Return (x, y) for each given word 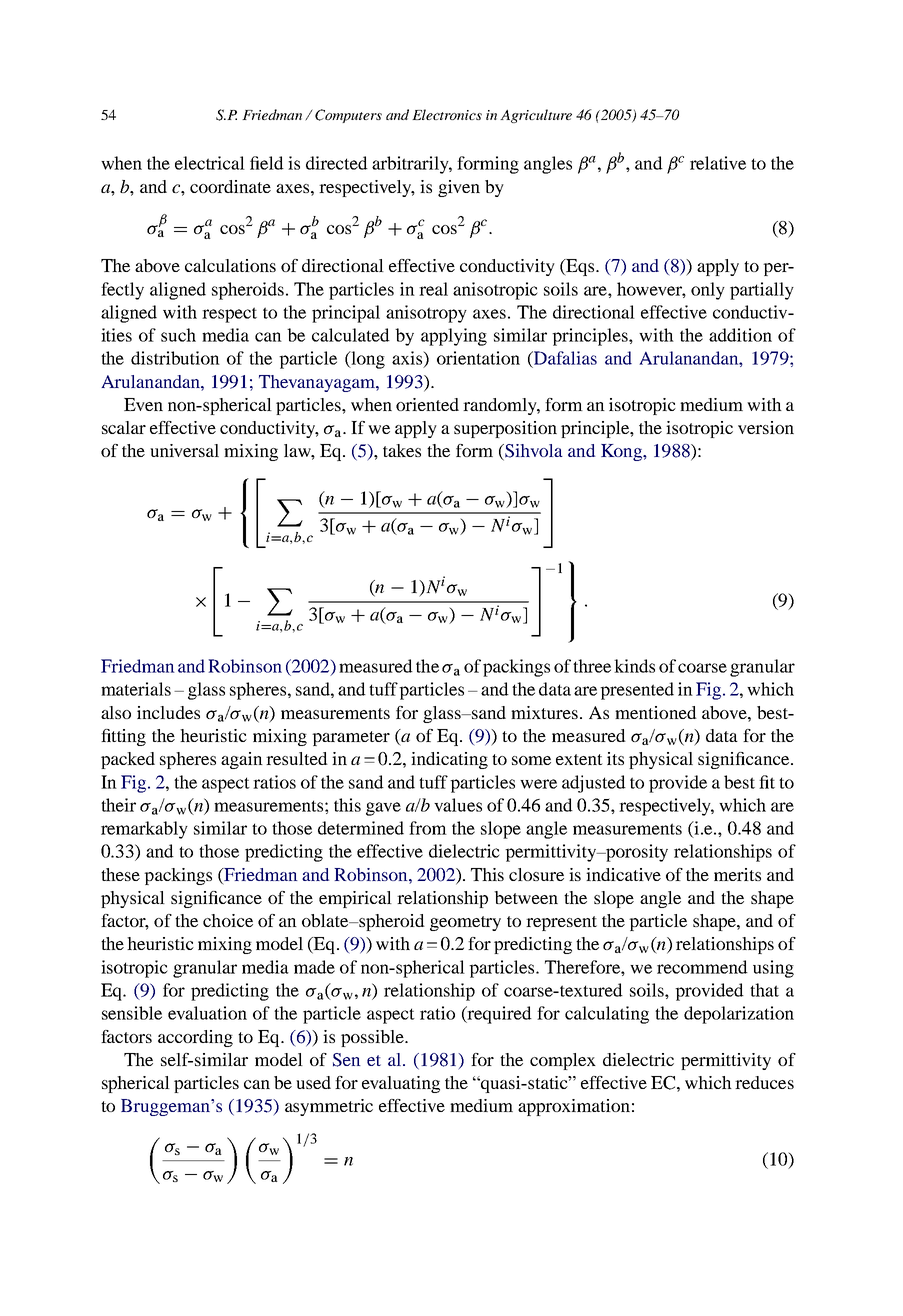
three (592, 666)
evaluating (401, 1084)
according (195, 1038)
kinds (634, 666)
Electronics (447, 114)
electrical (210, 163)
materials (136, 689)
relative (718, 163)
